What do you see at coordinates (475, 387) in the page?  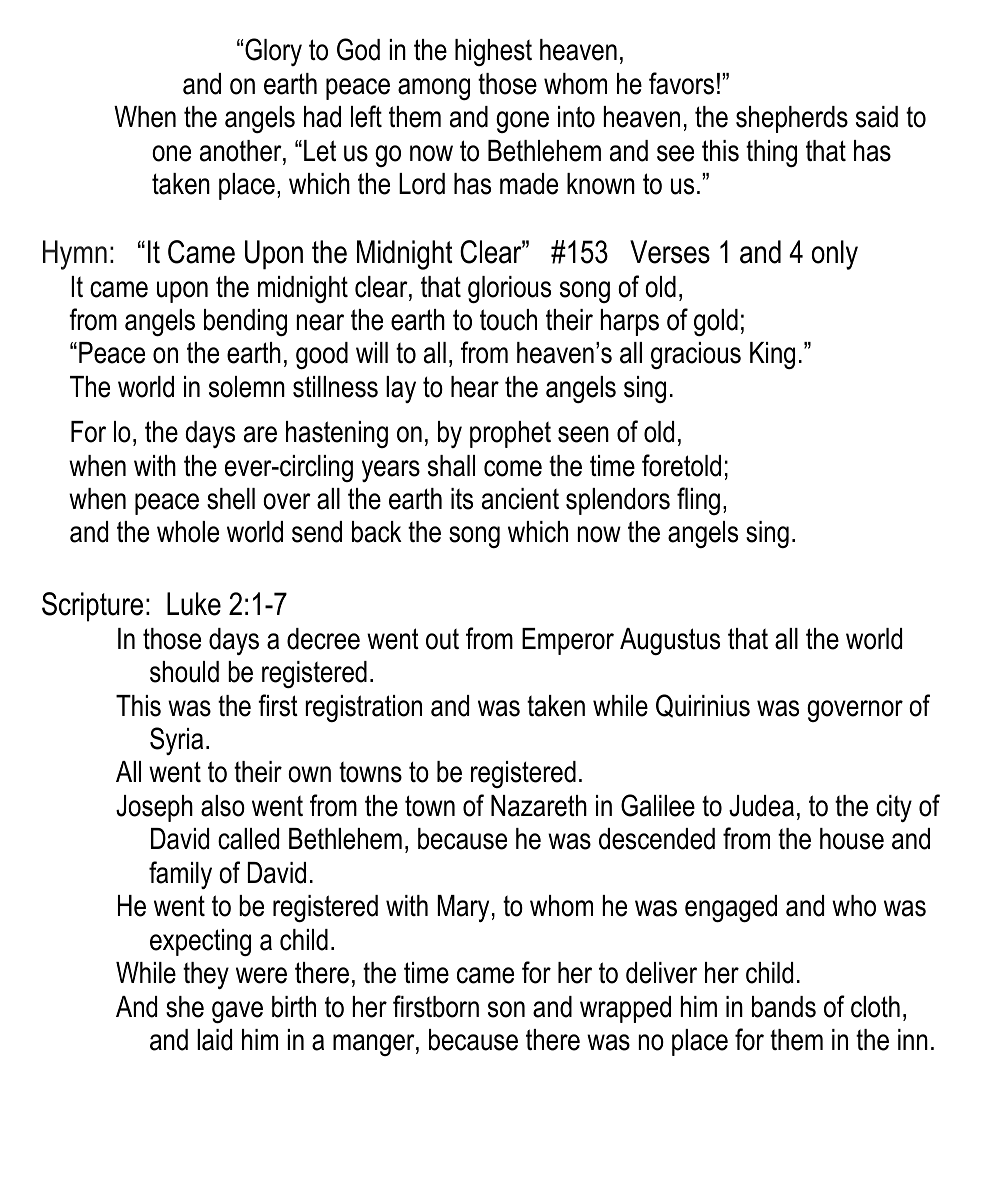 I see `hear` at bounding box center [475, 387].
